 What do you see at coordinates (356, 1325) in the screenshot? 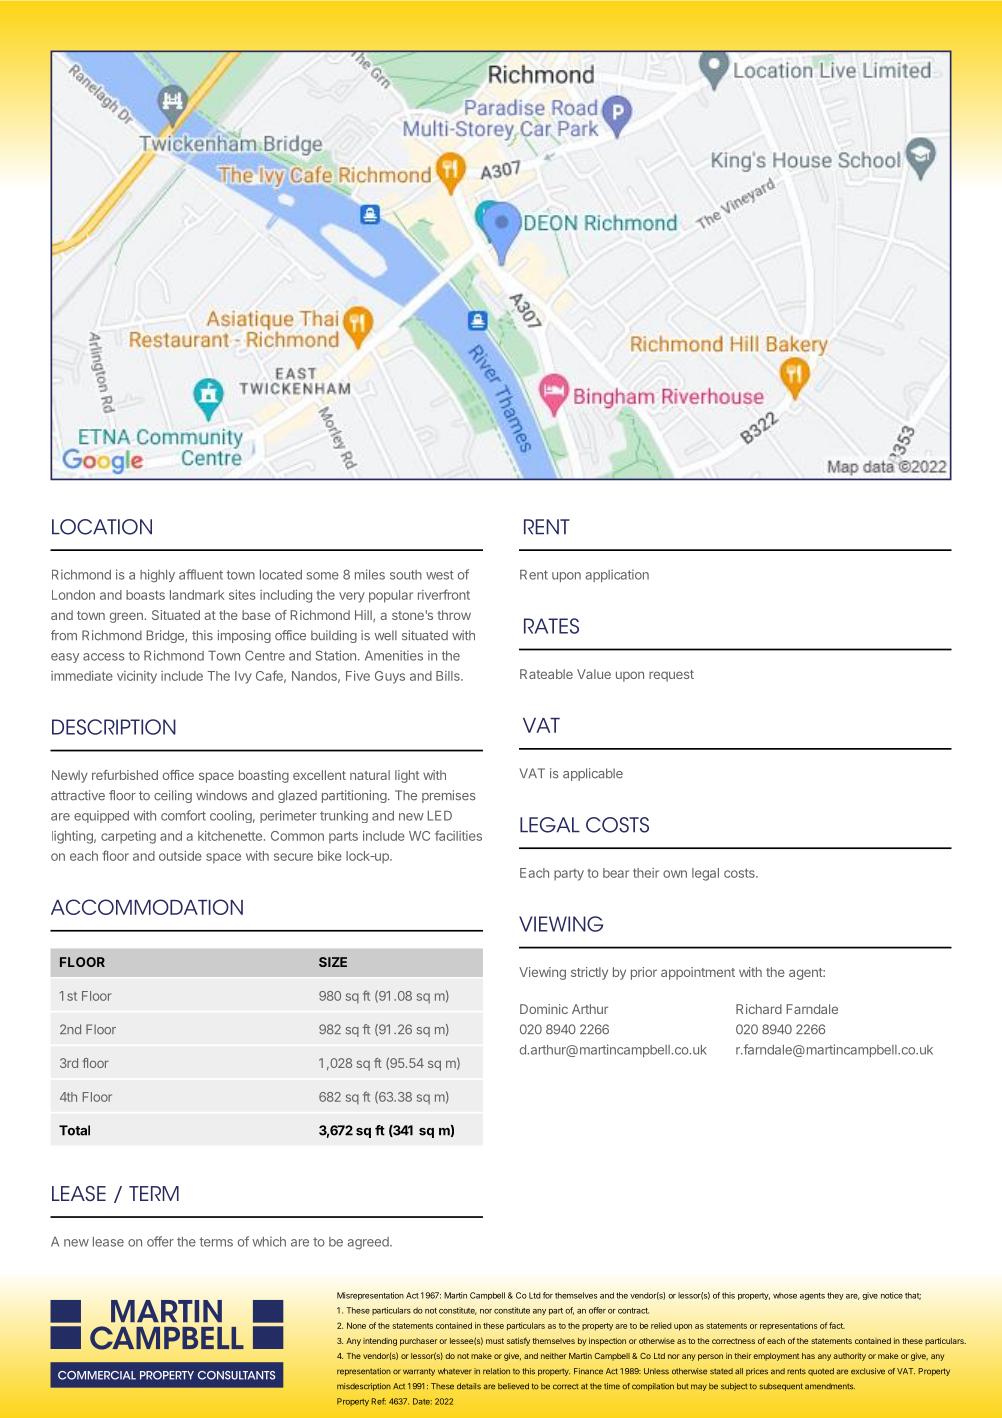
I see `None` at bounding box center [356, 1325].
